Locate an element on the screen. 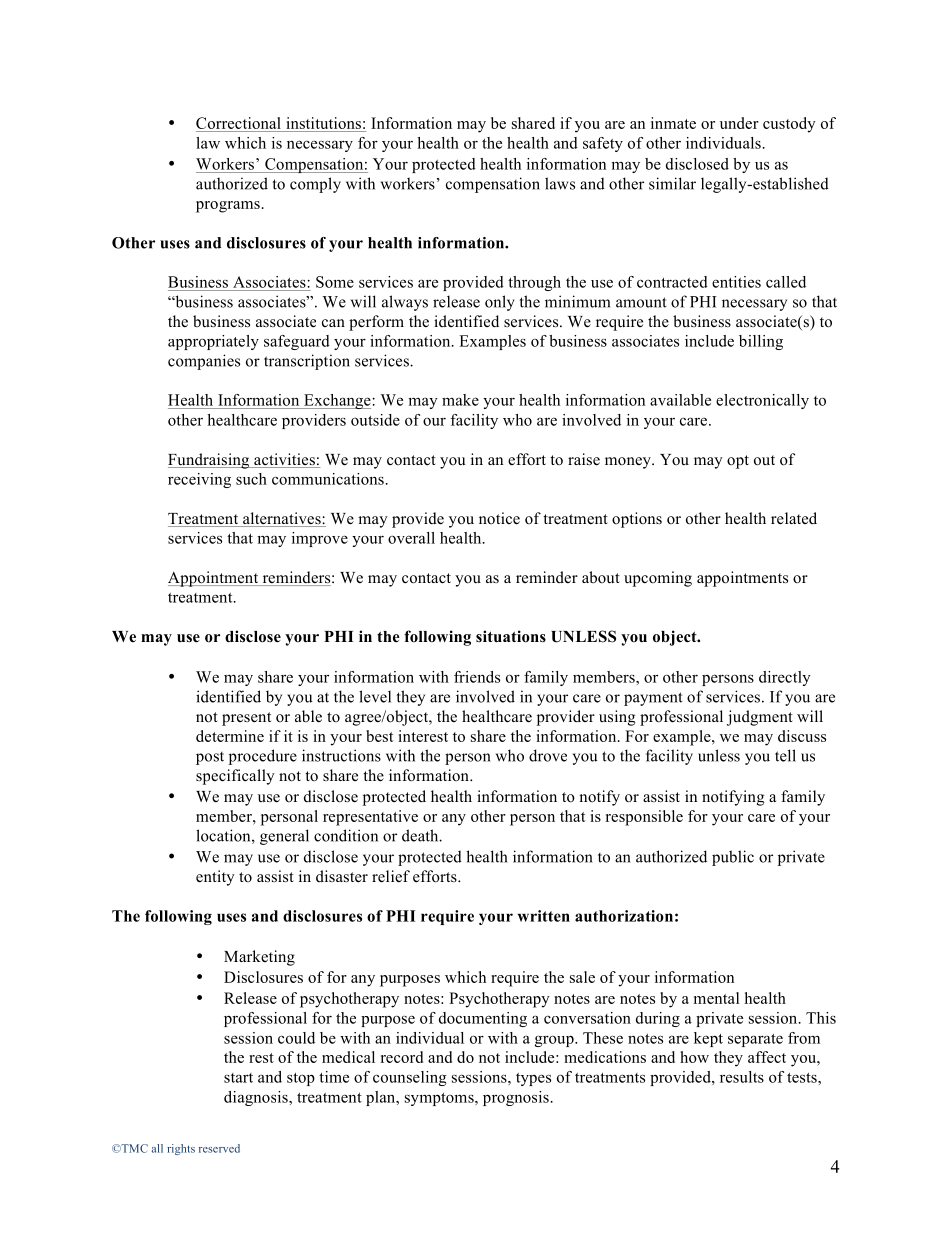  prognosis is located at coordinates (517, 1098).
